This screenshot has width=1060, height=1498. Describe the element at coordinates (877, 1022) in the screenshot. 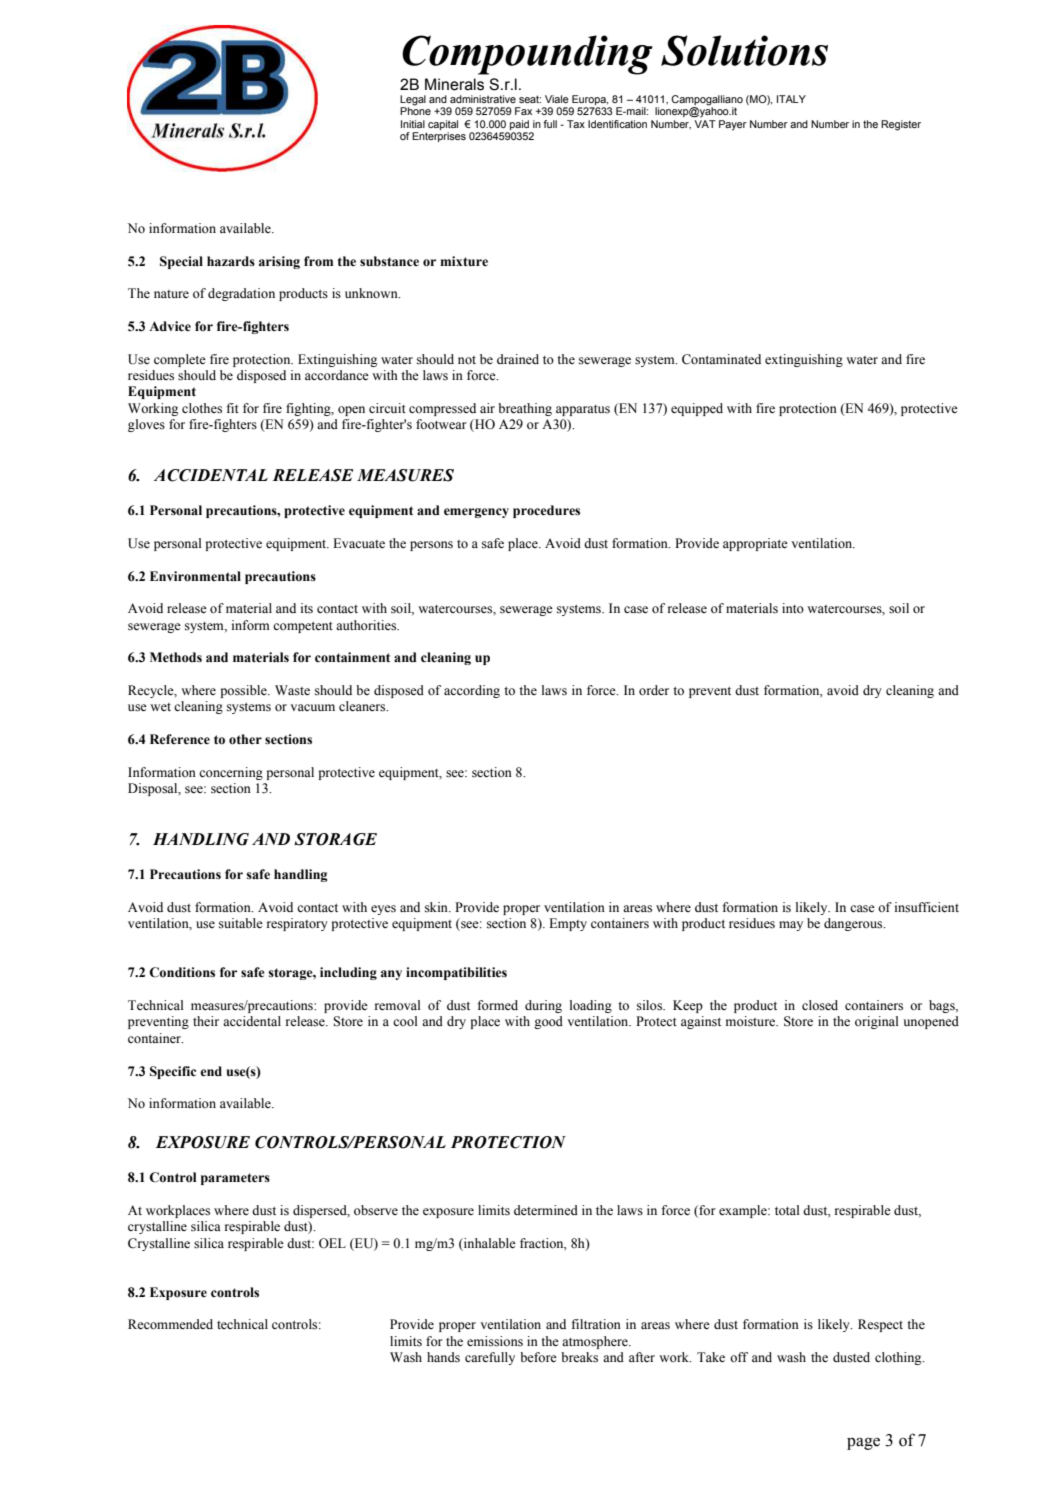

I see `original` at that location.
